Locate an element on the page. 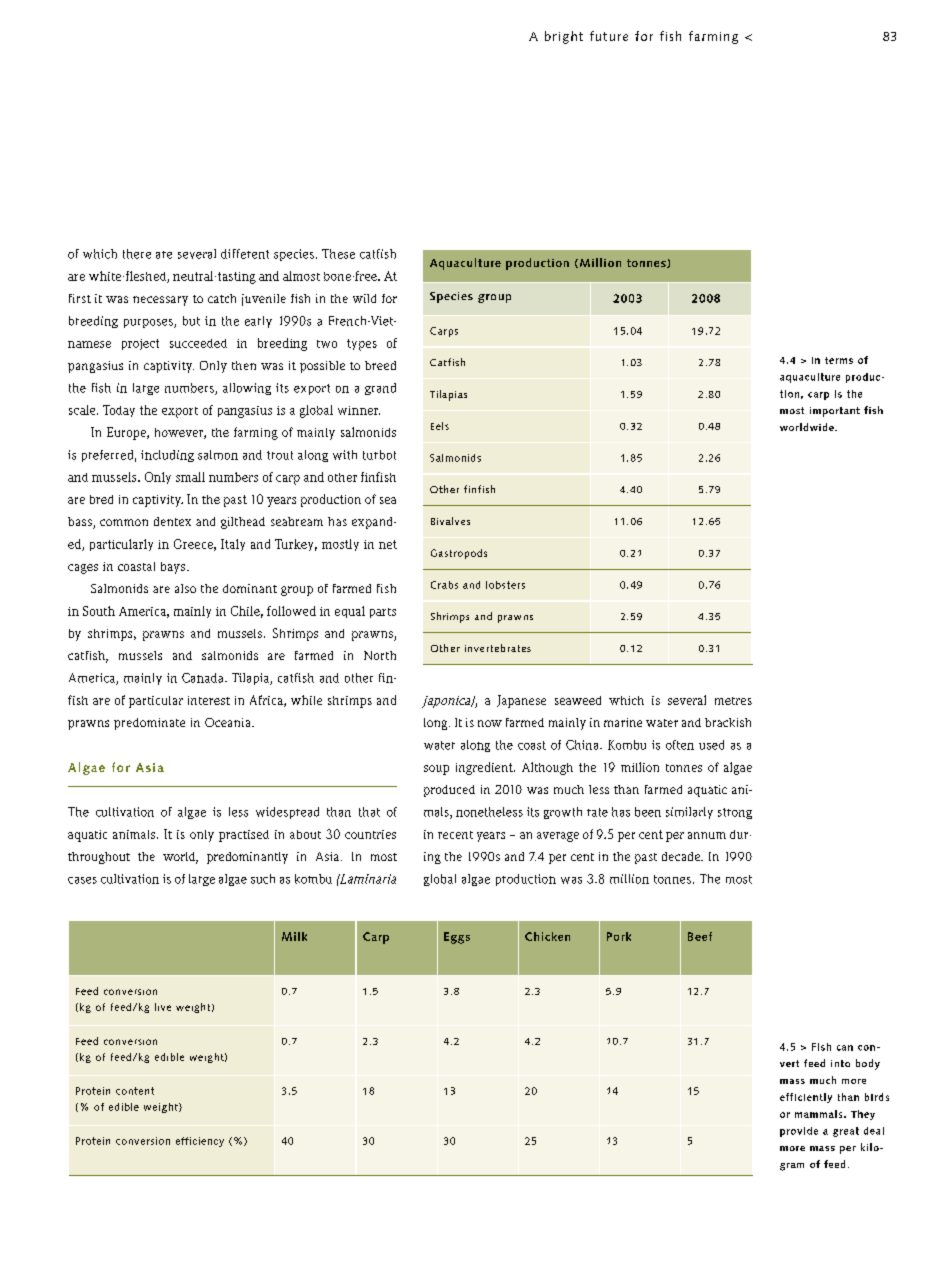 This image has width=952, height=1270. necessary is located at coordinates (160, 301).
